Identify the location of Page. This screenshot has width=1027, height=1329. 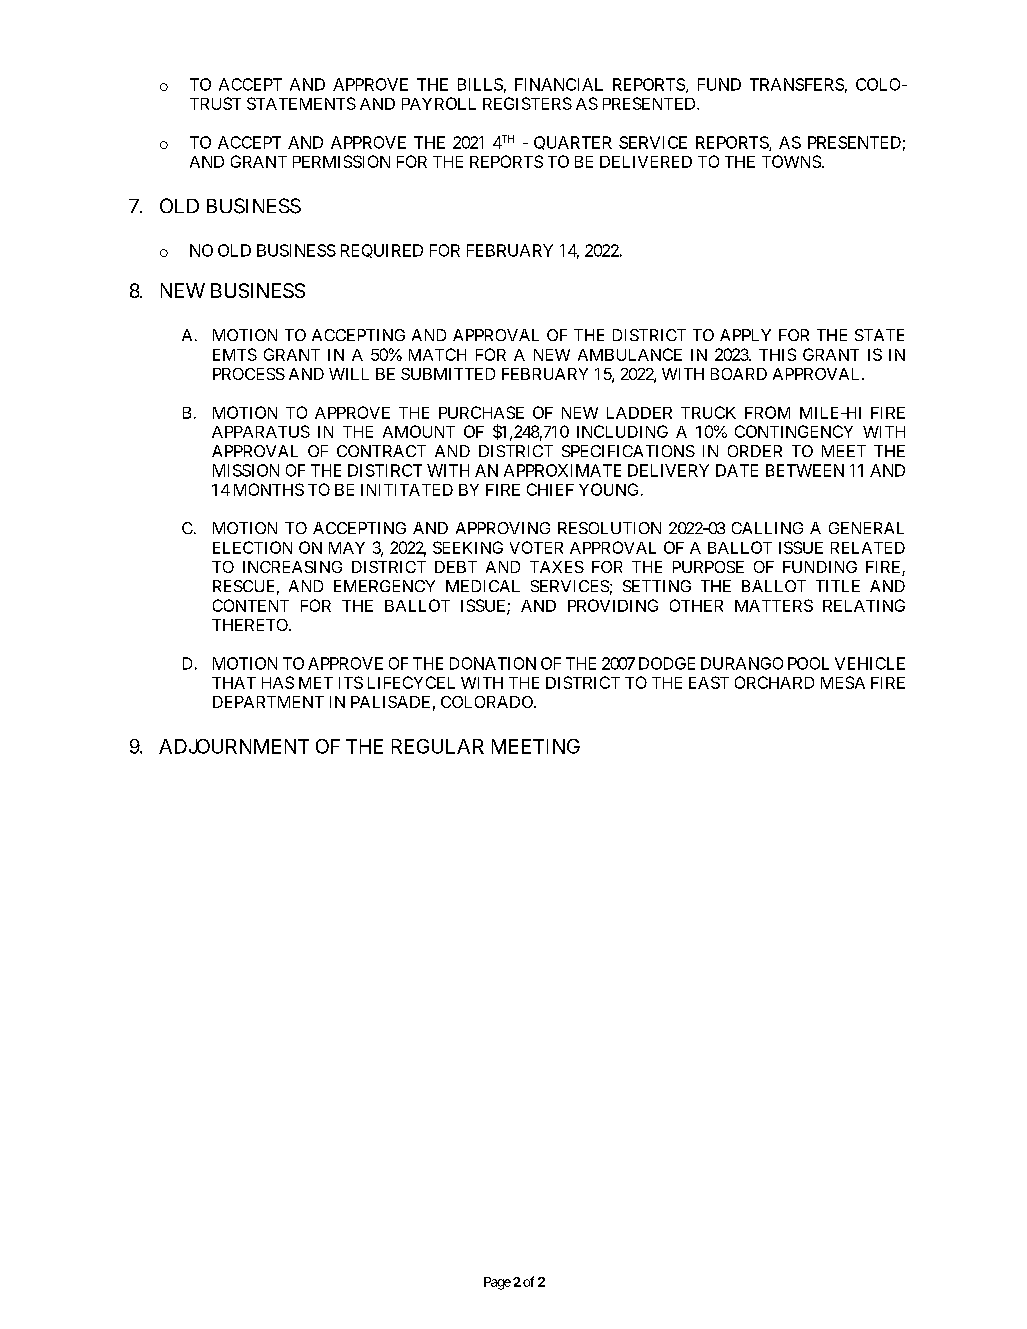
(497, 1283).
